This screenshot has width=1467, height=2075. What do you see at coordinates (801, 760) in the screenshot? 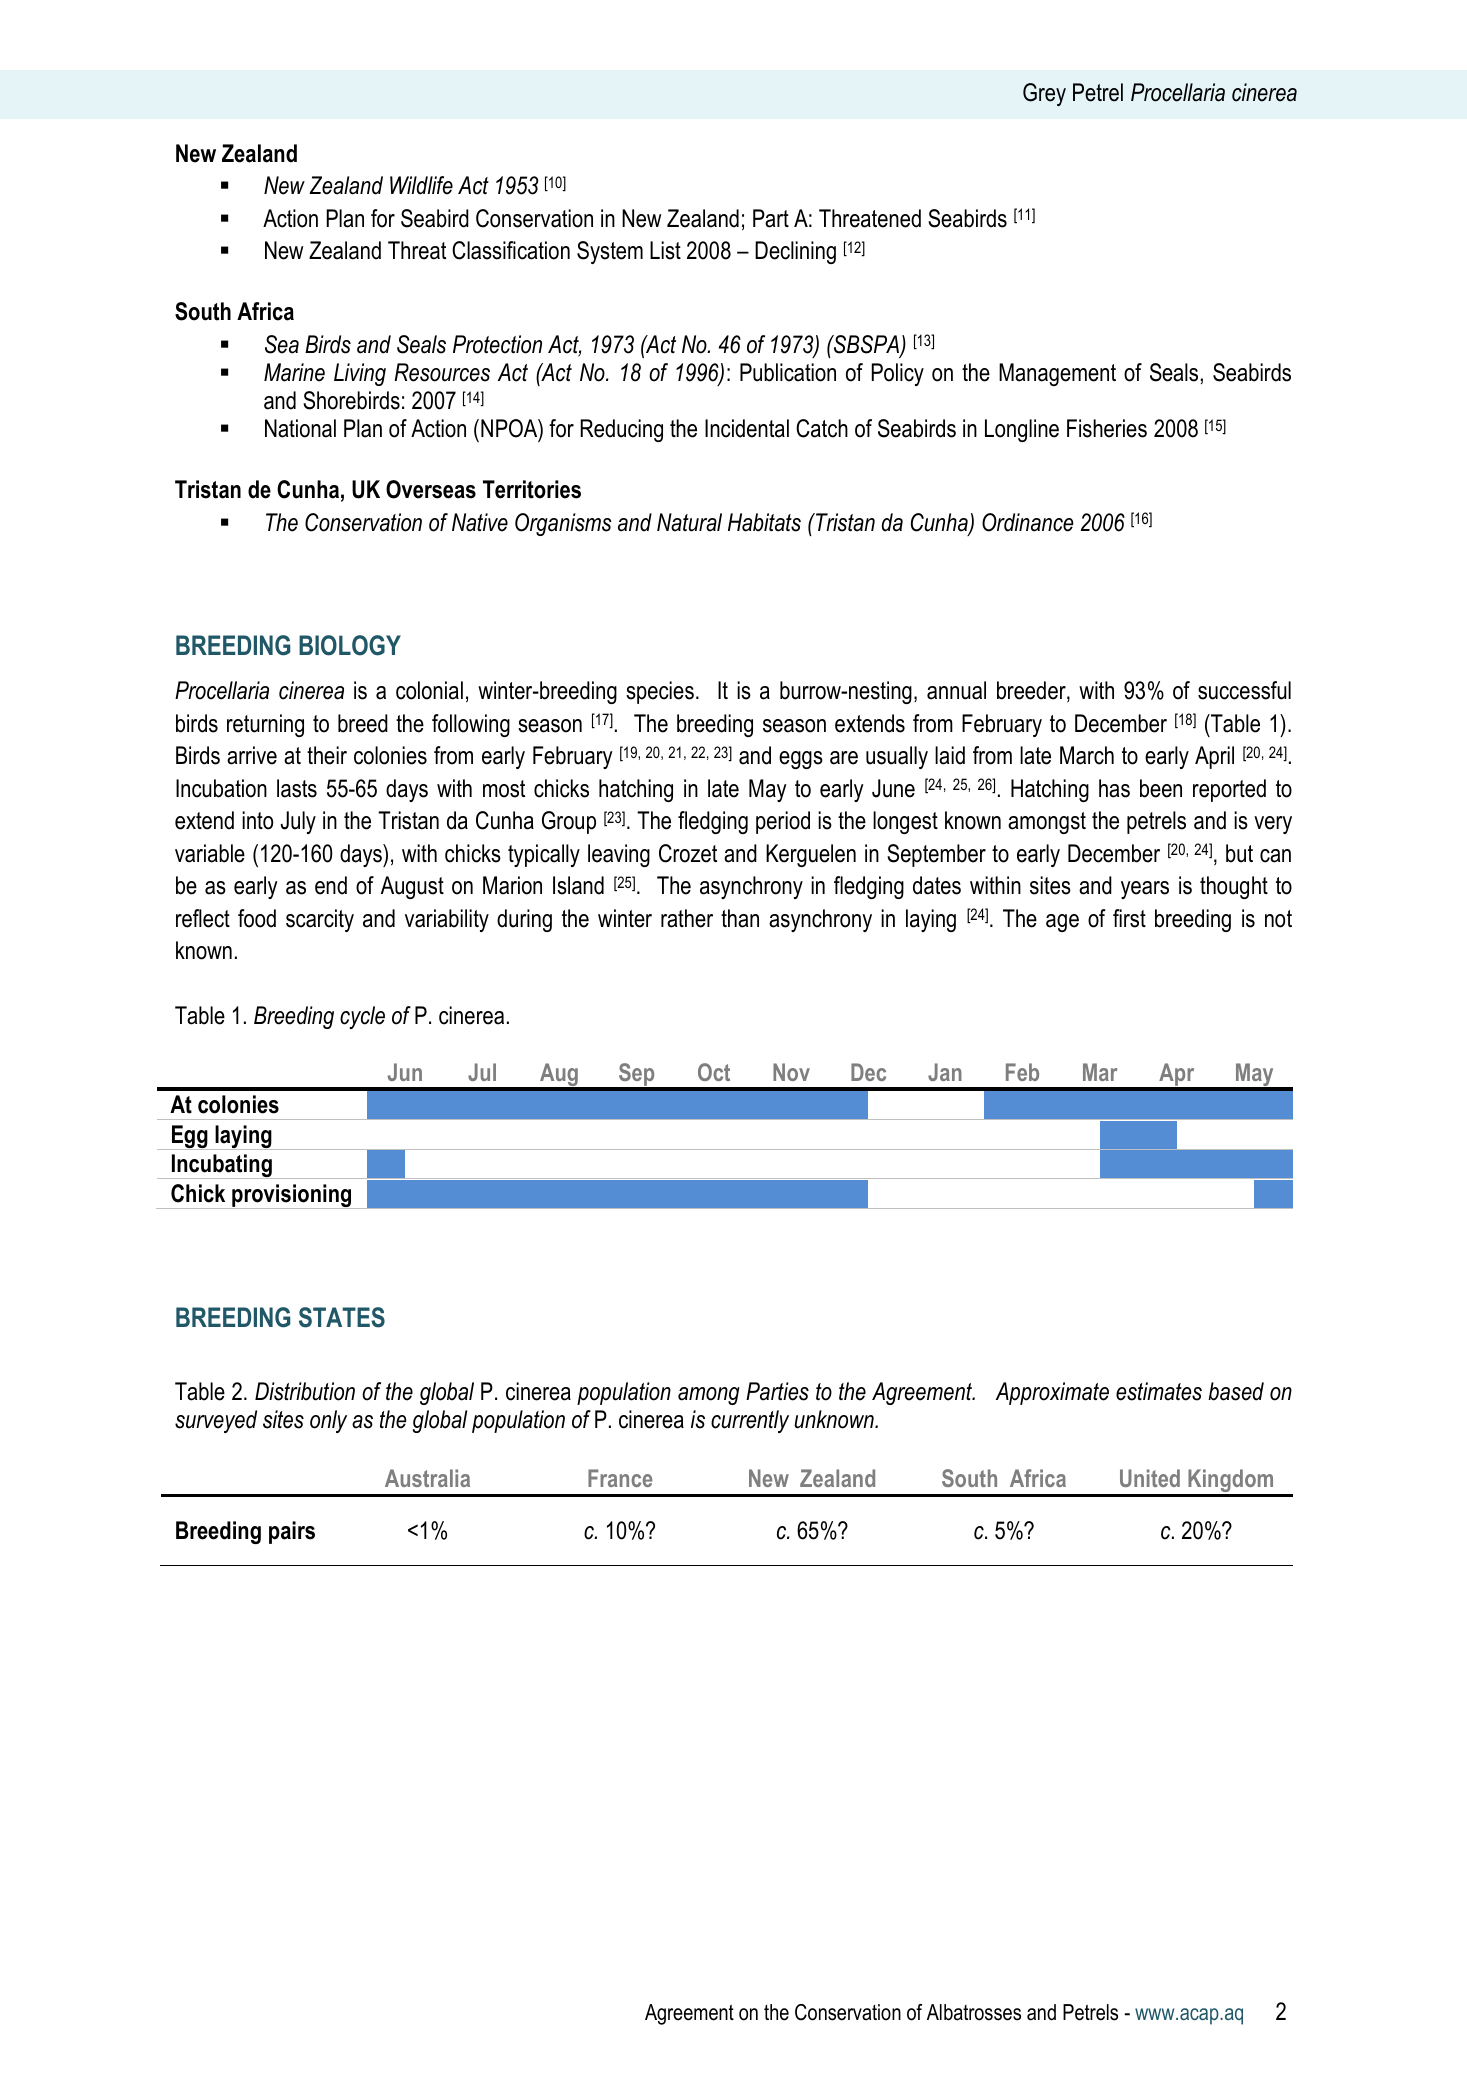
I see `eggs` at bounding box center [801, 760].
